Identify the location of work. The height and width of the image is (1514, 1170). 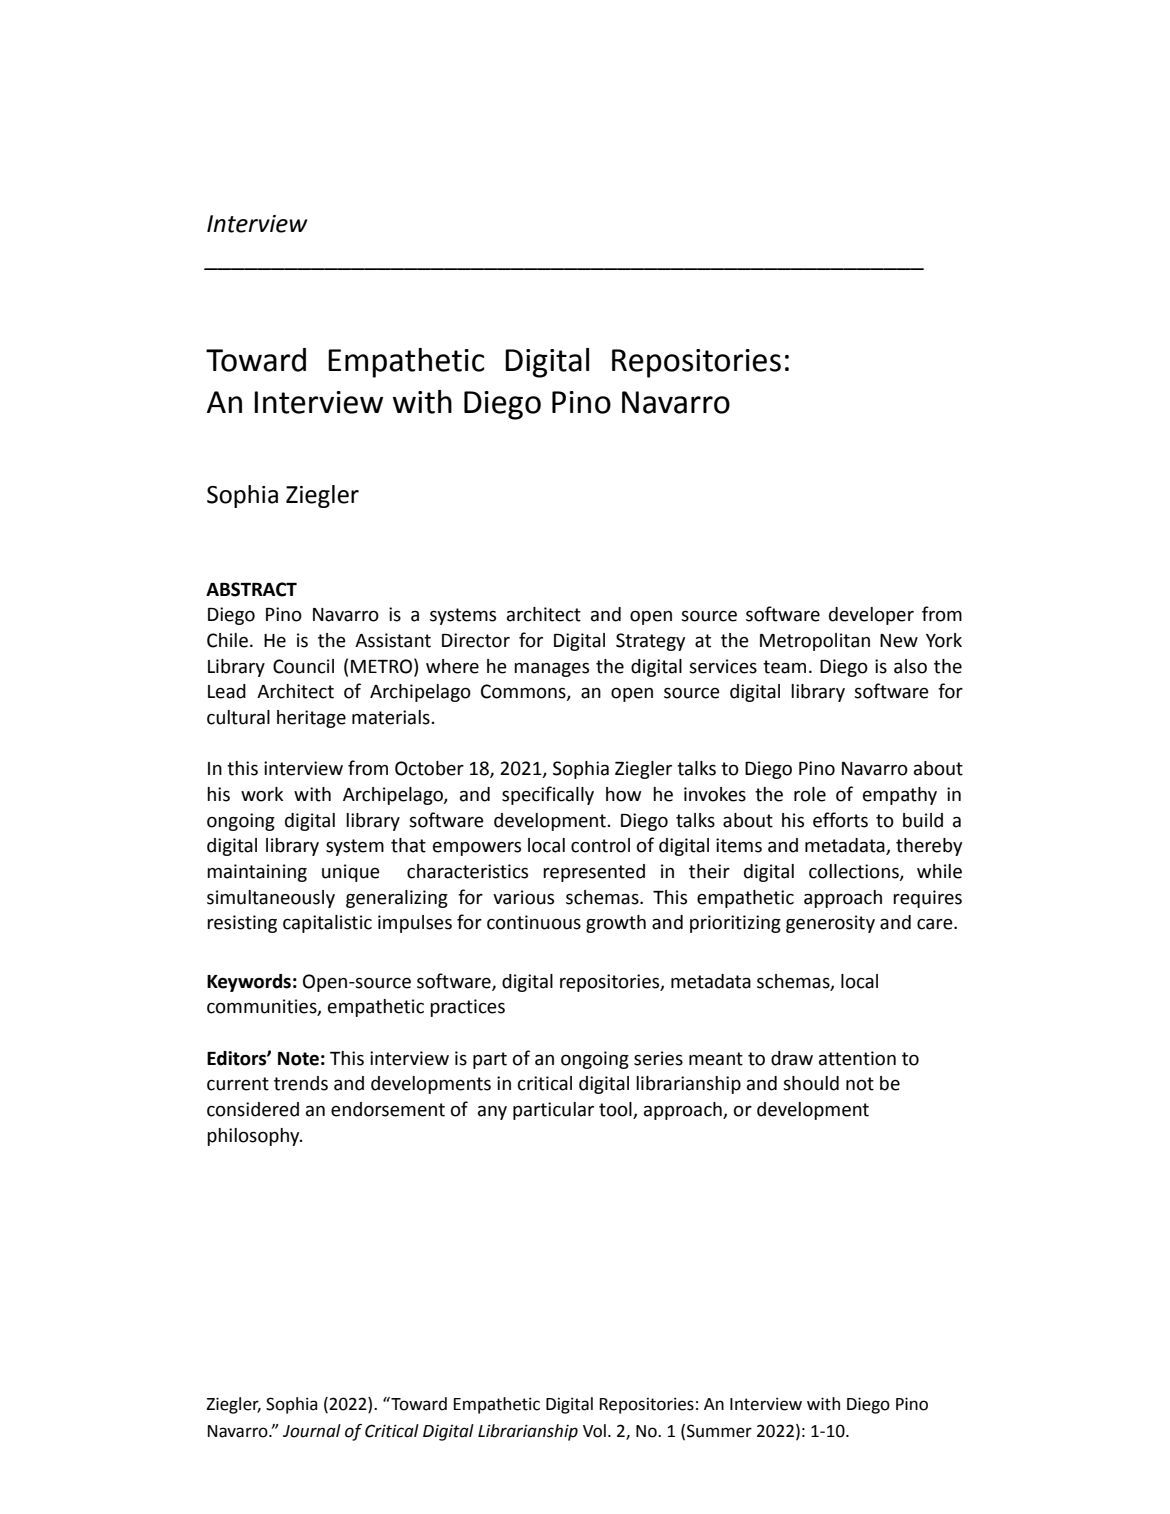
(262, 794).
